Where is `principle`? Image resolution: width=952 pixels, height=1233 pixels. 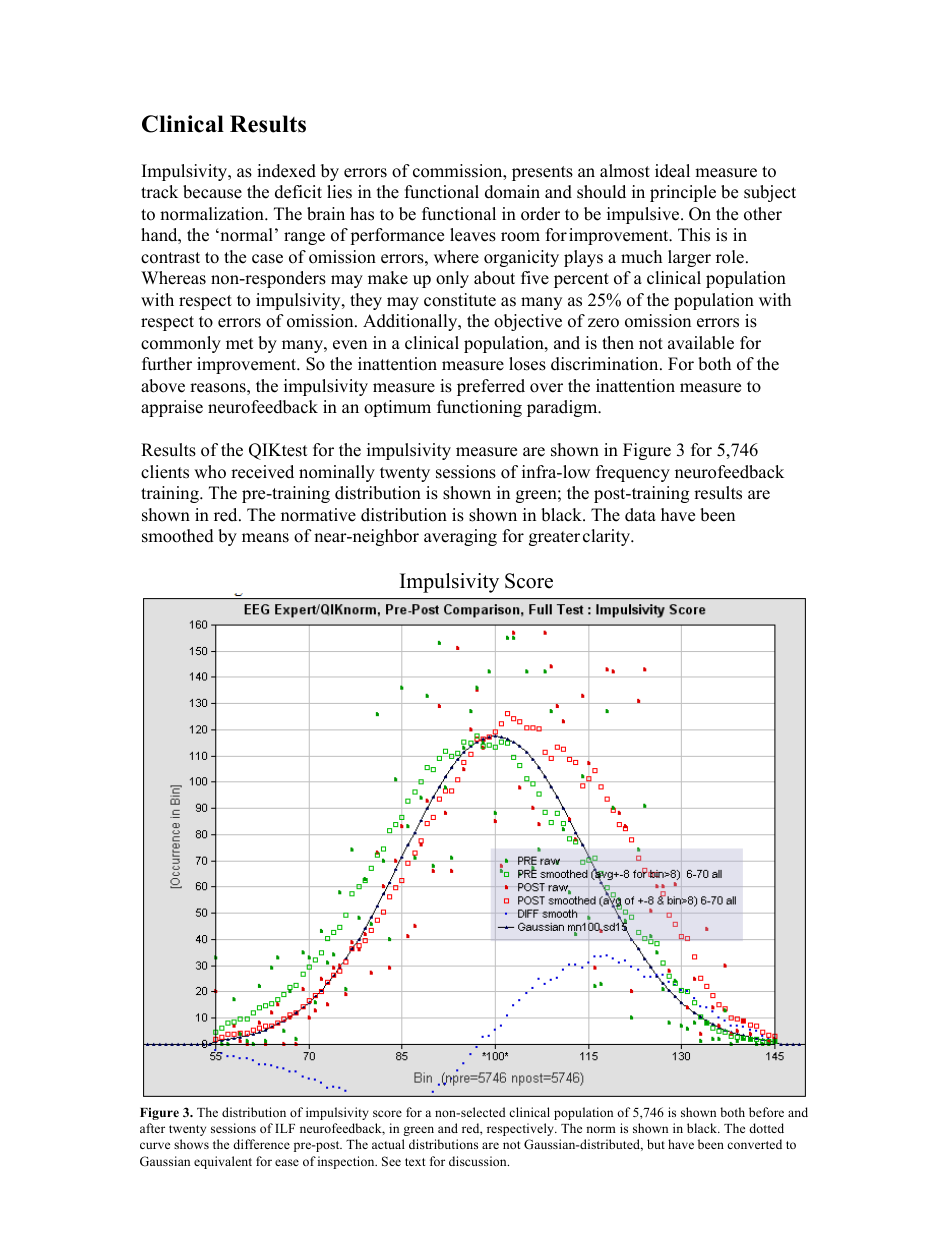 principle is located at coordinates (683, 193).
